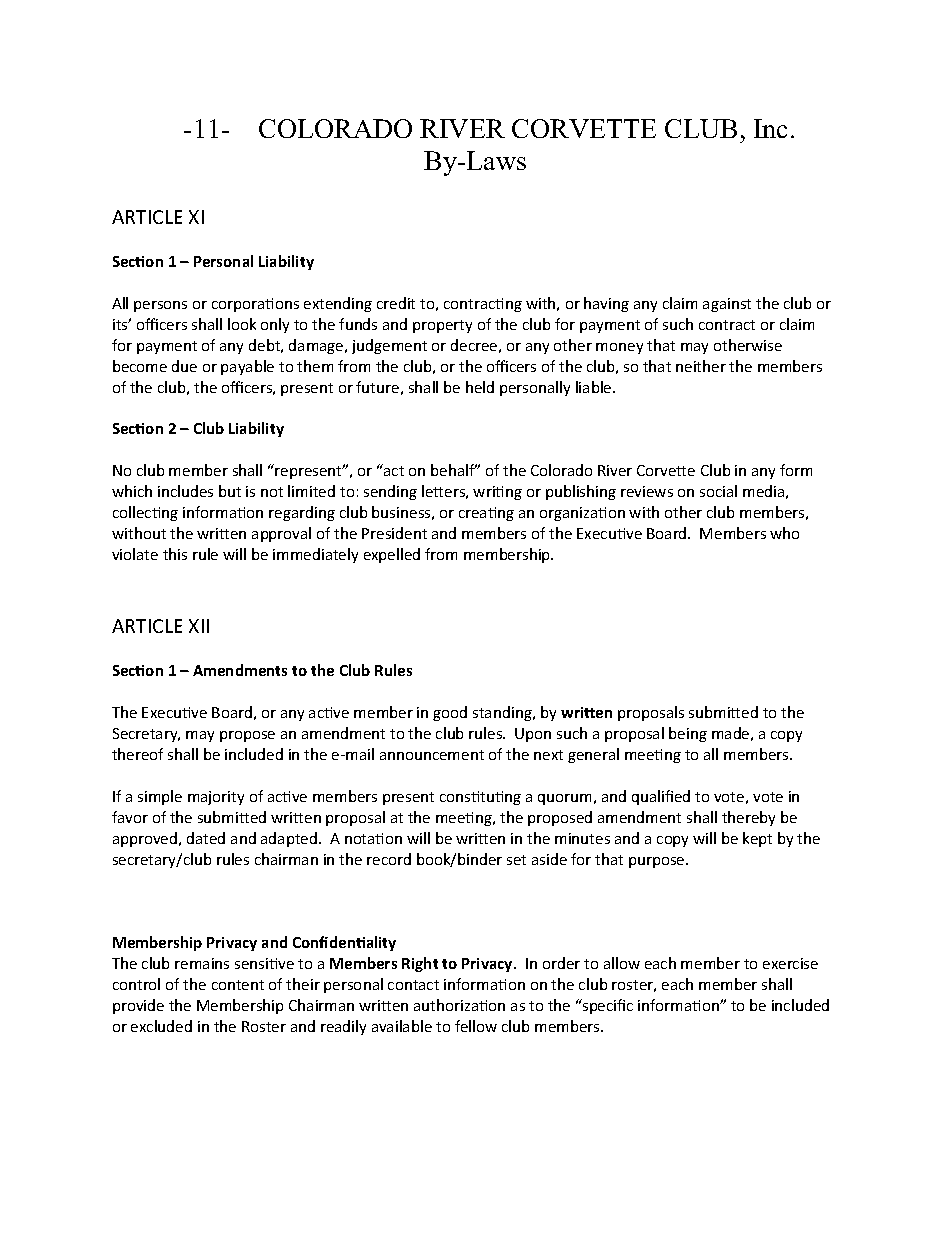 The width and height of the page is (952, 1233). What do you see at coordinates (718, 491) in the page?
I see `social` at bounding box center [718, 491].
